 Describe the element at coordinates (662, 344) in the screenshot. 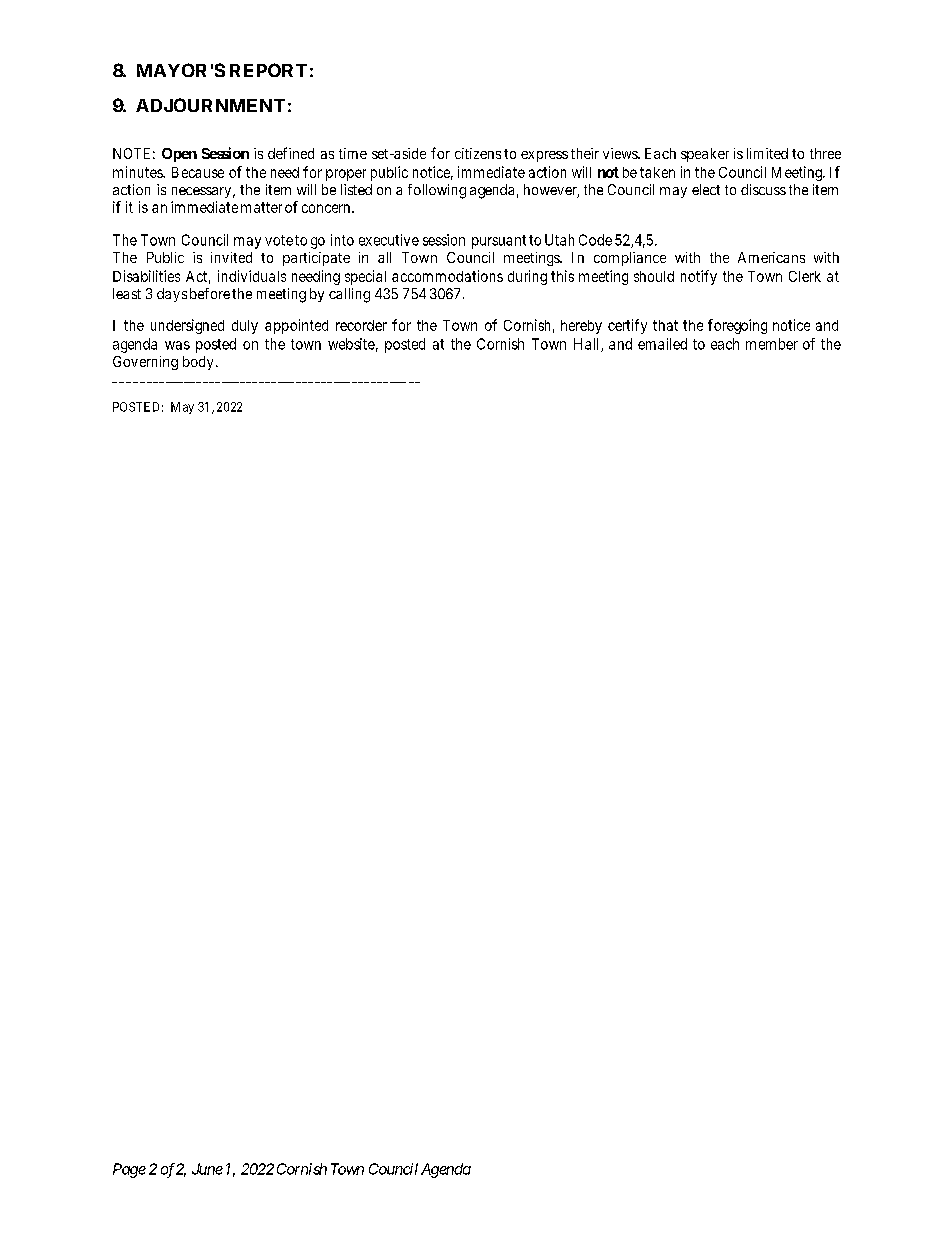

I see `emailed` at that location.
